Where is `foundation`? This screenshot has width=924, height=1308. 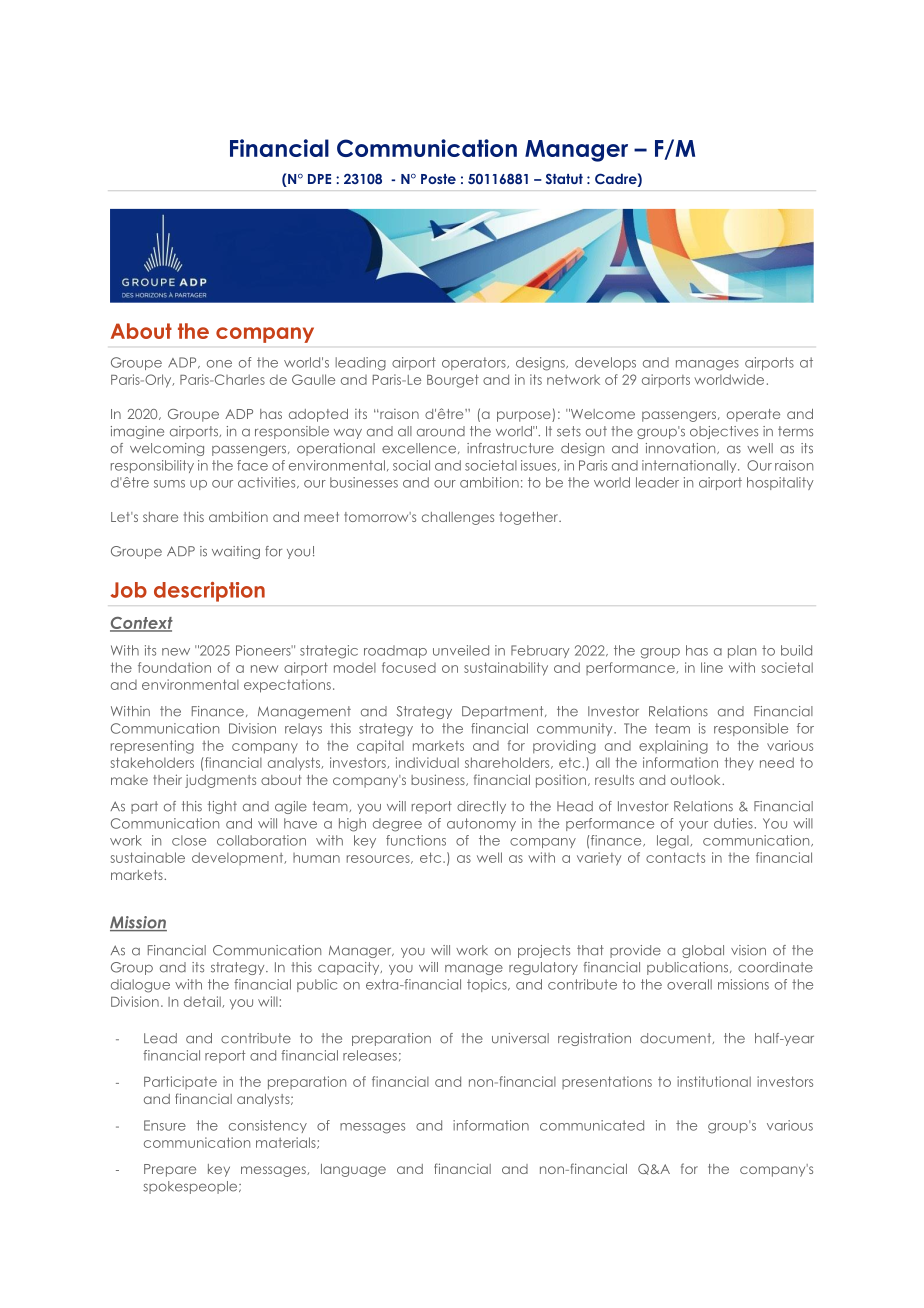 foundation is located at coordinates (174, 667).
